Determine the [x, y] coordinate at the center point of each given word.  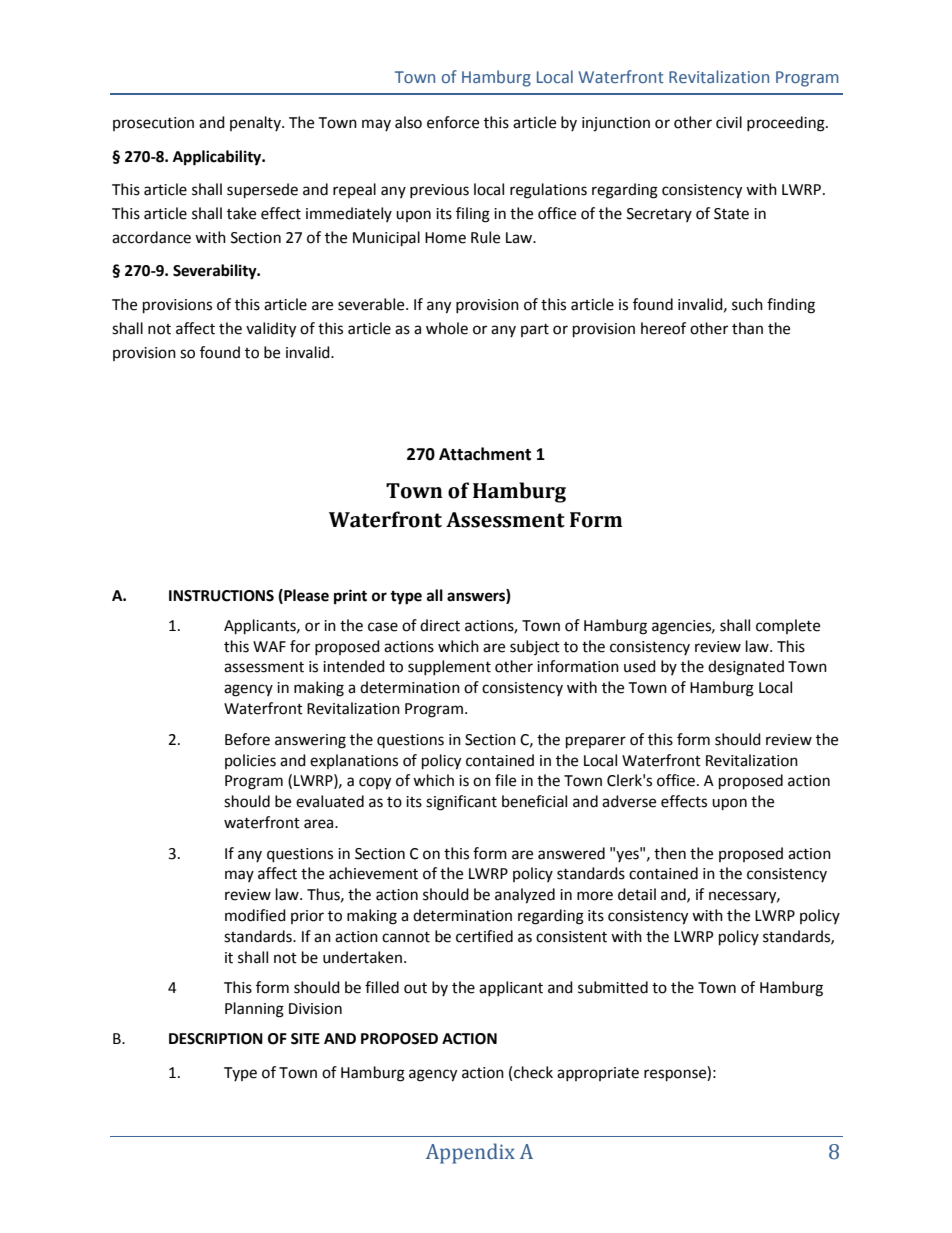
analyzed [525, 896]
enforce [453, 122]
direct [440, 625]
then [670, 853]
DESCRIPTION [216, 1039]
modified [255, 915]
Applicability [218, 158]
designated [746, 668]
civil [729, 122]
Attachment [485, 454]
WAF [269, 646]
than [747, 328]
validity [271, 330]
